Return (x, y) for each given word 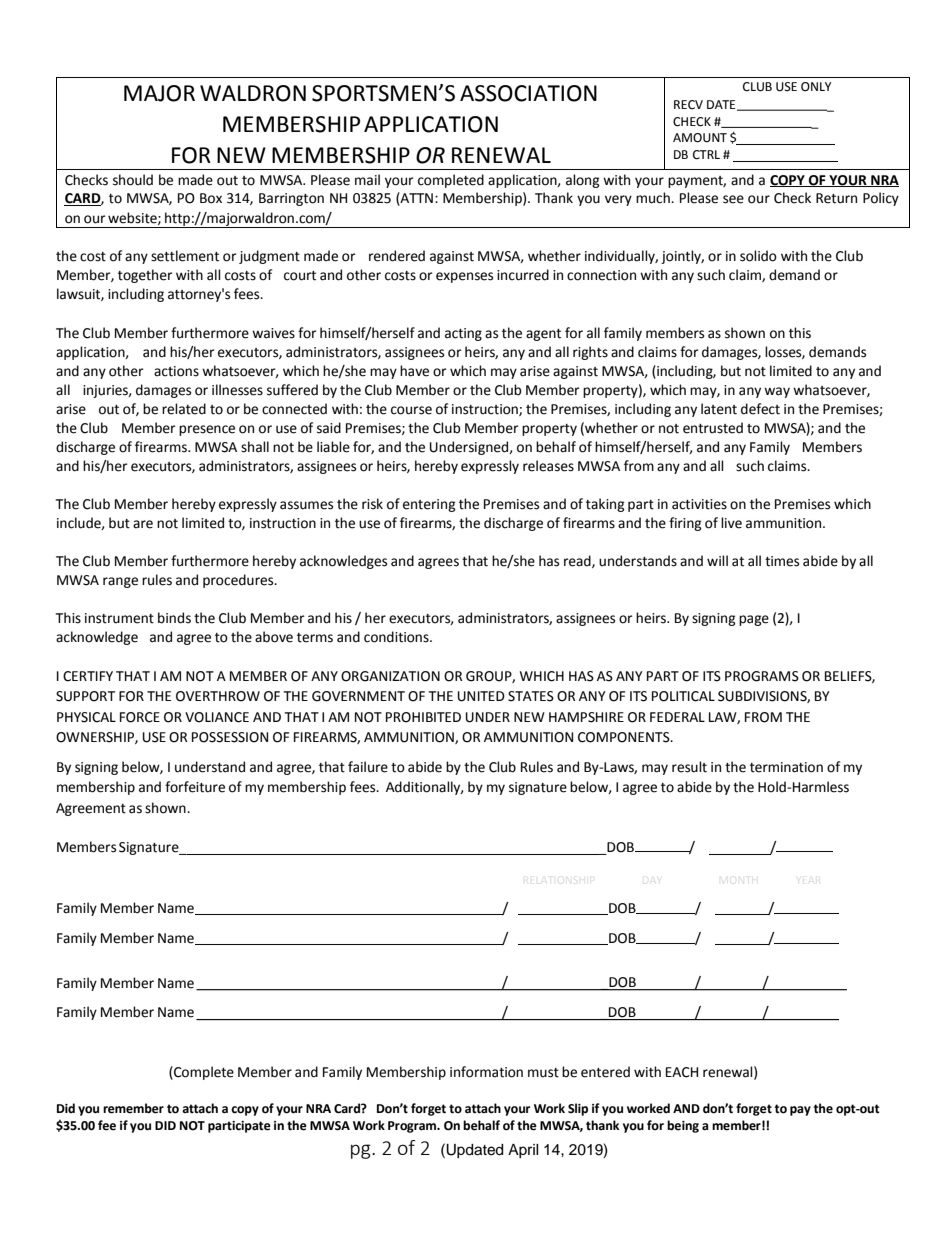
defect (760, 409)
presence (207, 430)
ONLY (816, 87)
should (133, 180)
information (486, 1072)
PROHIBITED (423, 717)
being (683, 1126)
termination (786, 767)
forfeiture (195, 787)
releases (548, 466)
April (523, 1151)
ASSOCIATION (528, 93)
